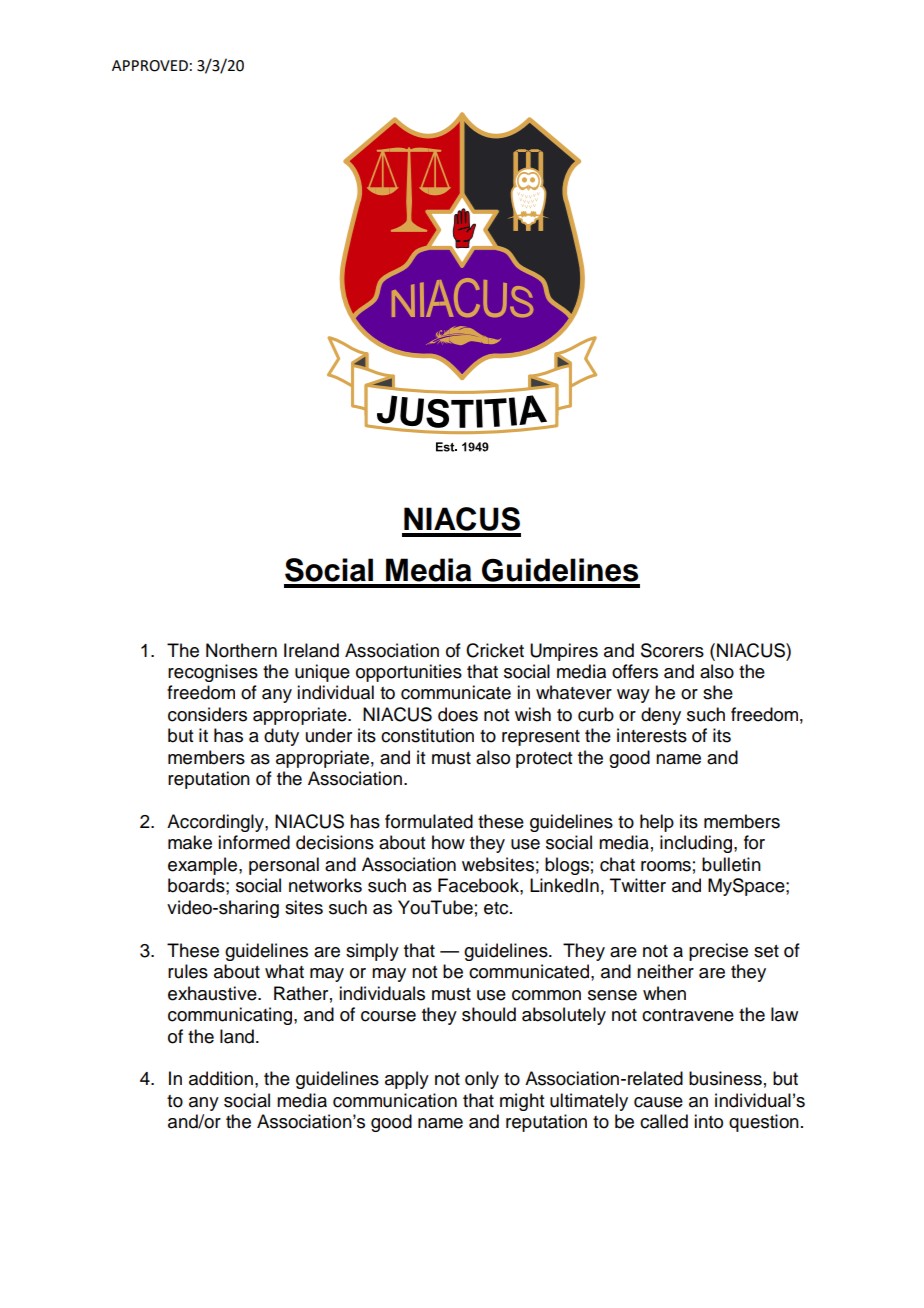 The width and height of the screenshot is (924, 1308). Describe the element at coordinates (150, 66) in the screenshot. I see `APPROVED` at that location.
